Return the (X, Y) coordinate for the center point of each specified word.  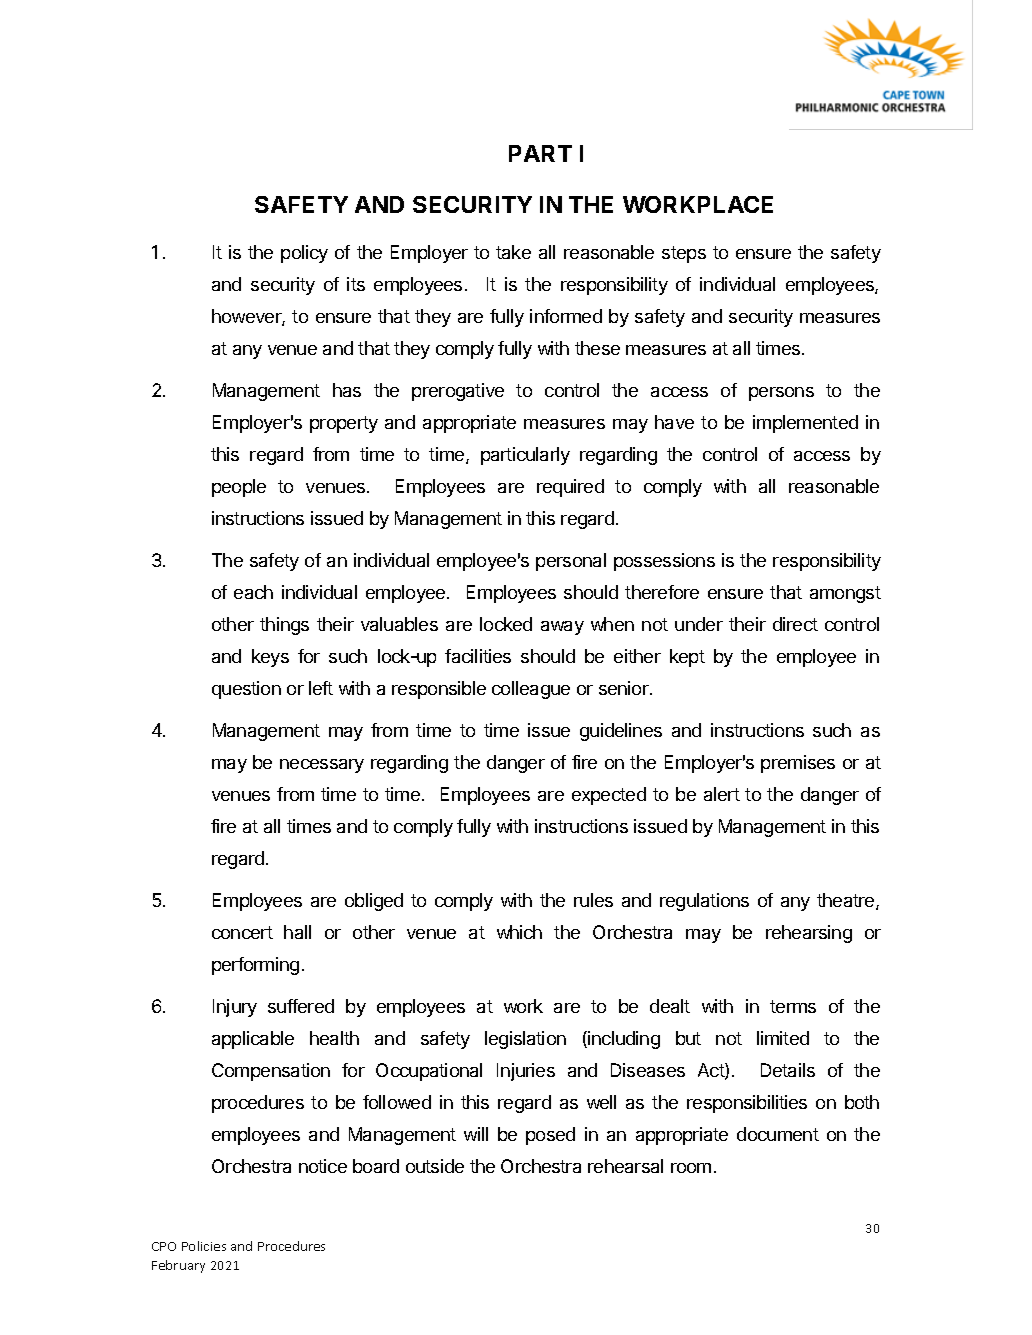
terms (793, 1006)
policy (304, 254)
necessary (322, 766)
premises (798, 764)
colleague (531, 690)
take (513, 252)
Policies (204, 1246)
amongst (845, 594)
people (239, 488)
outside (435, 1166)
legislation (525, 1040)
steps (684, 254)
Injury (235, 1008)
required (570, 488)
